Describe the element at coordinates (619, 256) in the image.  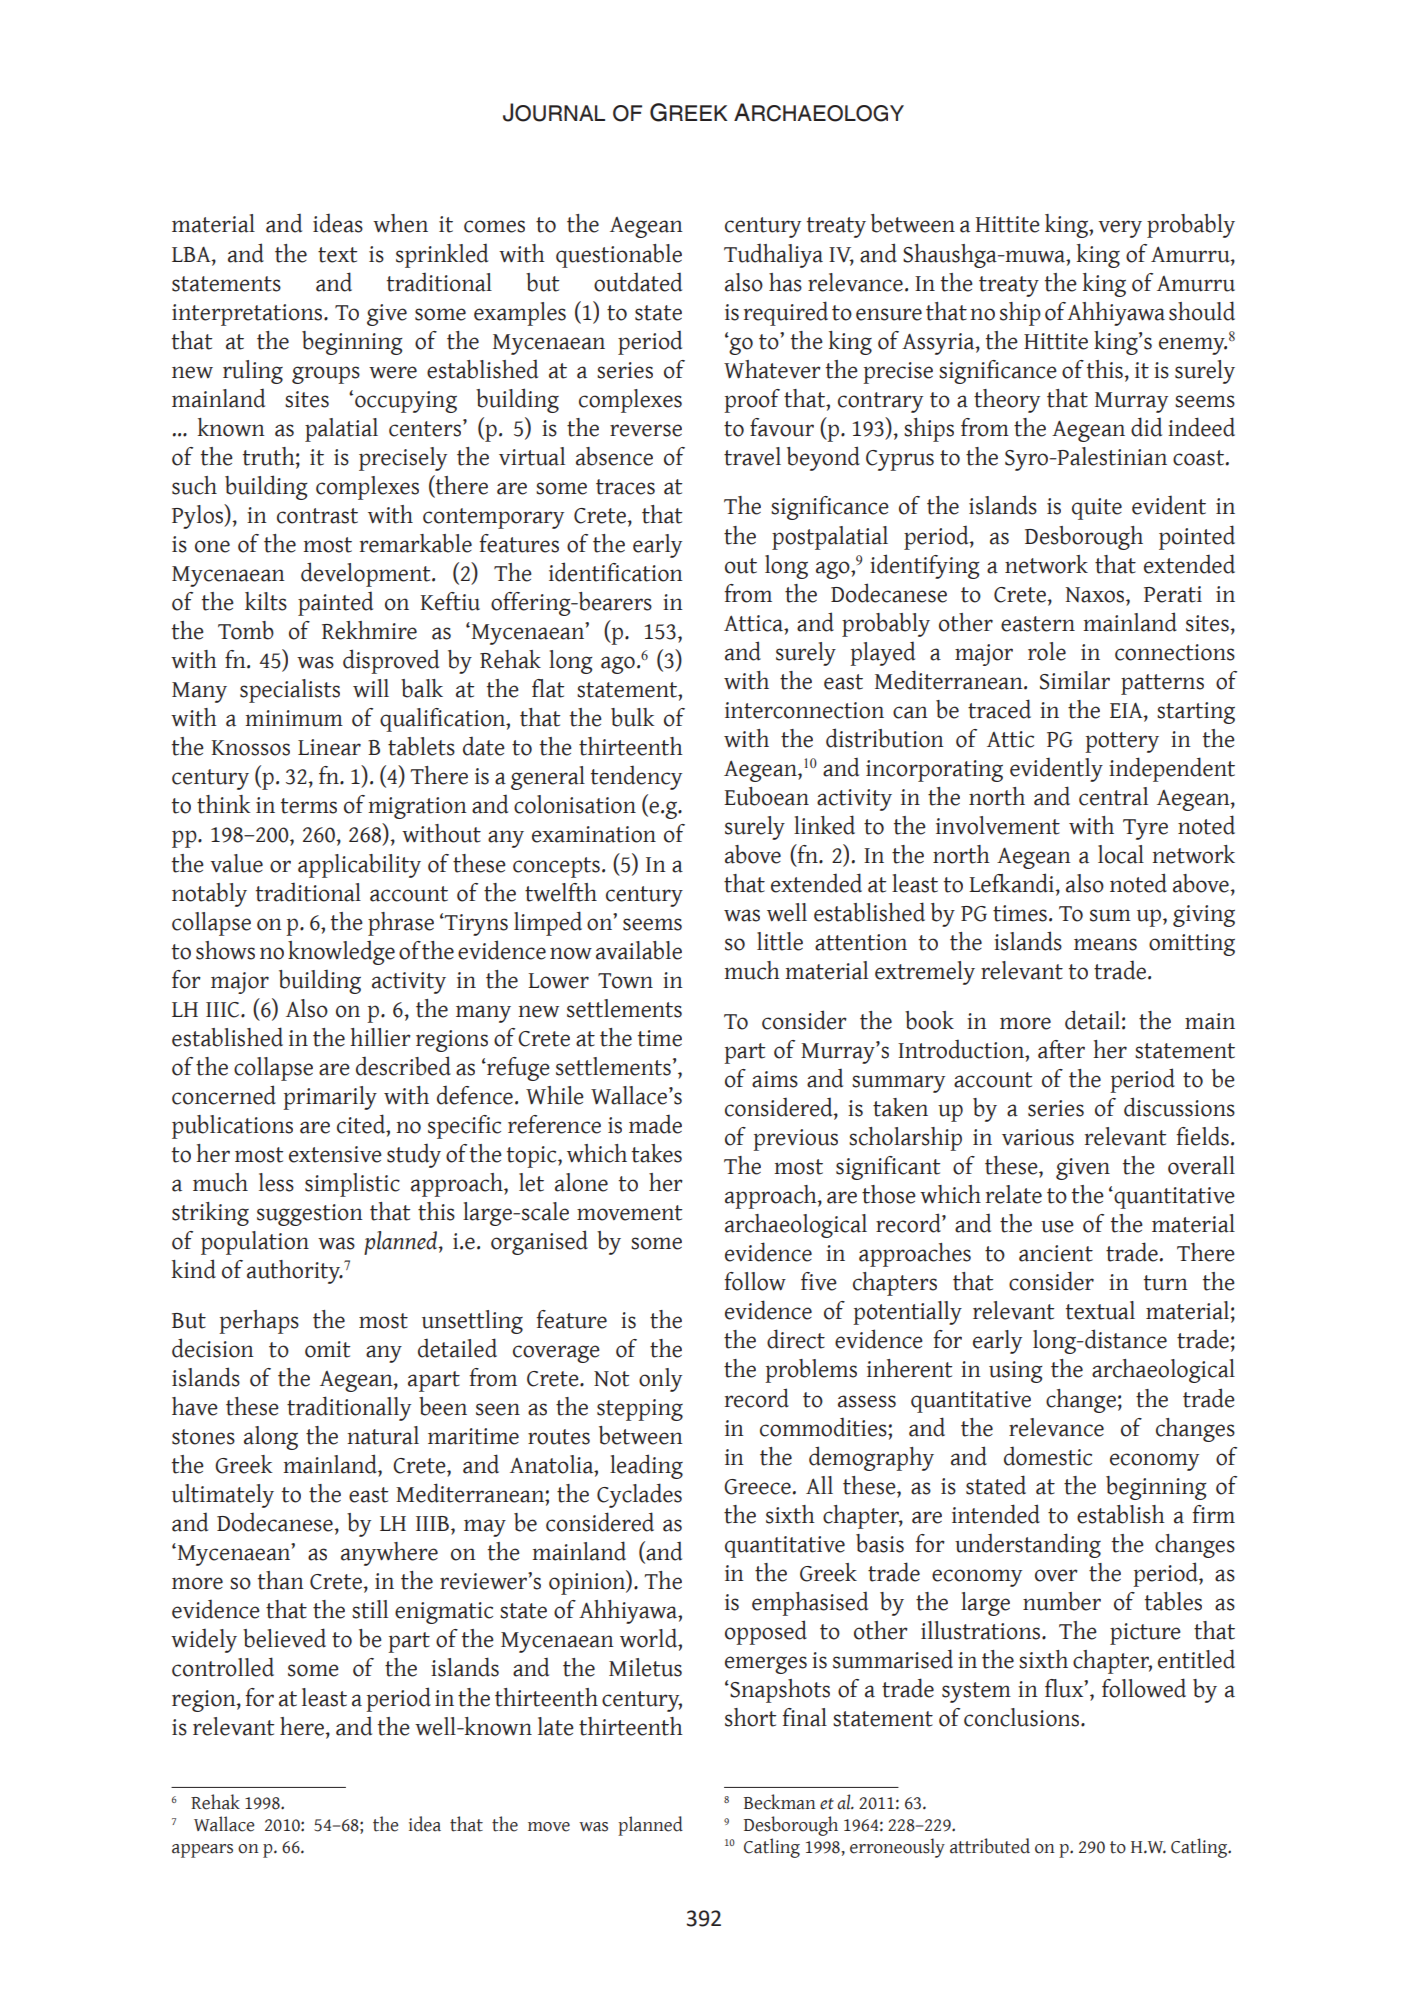
I see `questionable` at that location.
